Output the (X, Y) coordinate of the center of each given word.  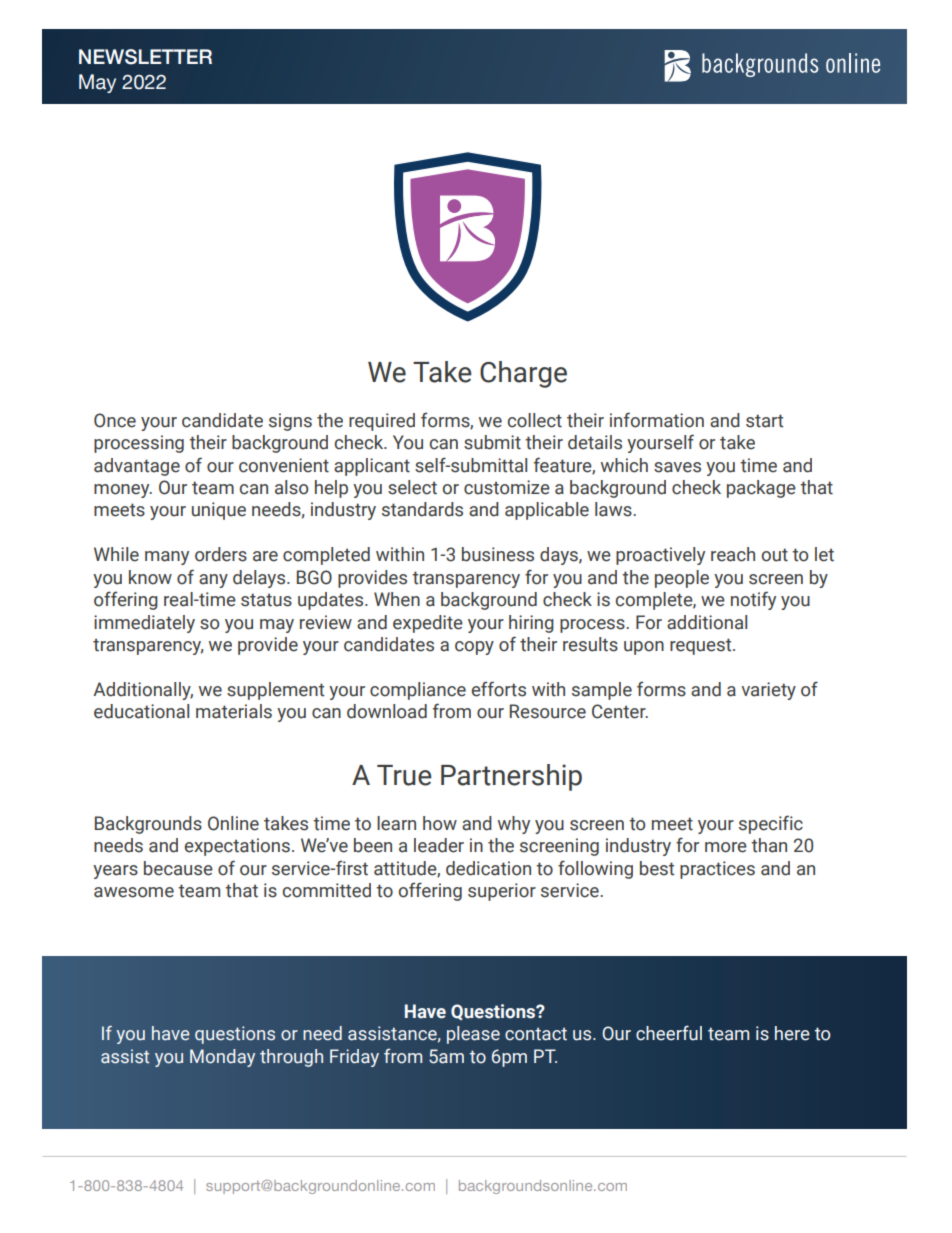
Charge (523, 374)
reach (733, 554)
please (473, 1035)
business (498, 554)
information (657, 420)
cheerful (669, 1033)
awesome (134, 892)
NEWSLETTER (145, 57)
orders (221, 554)
